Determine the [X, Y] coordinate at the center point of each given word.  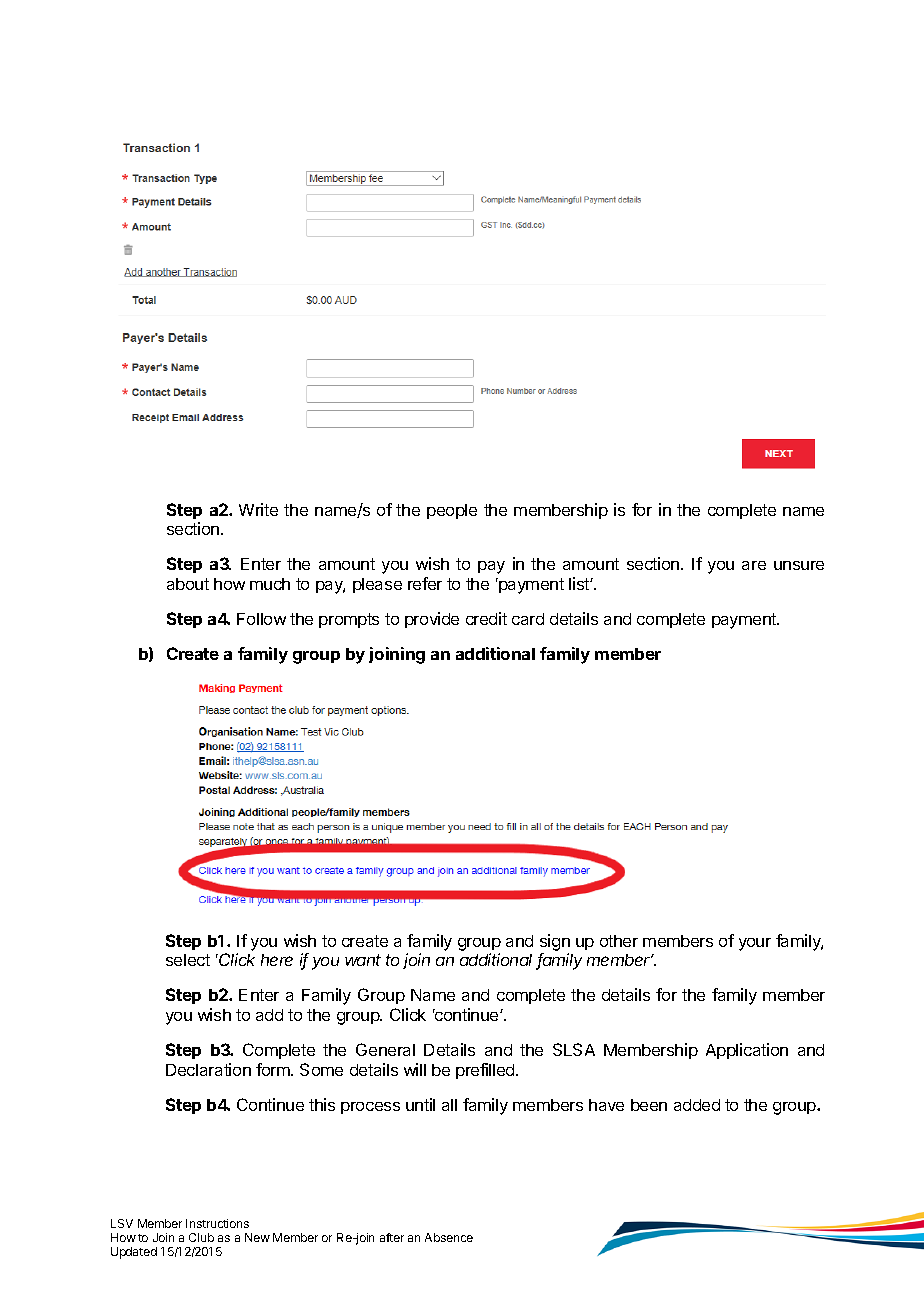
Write [258, 509]
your [755, 944]
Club [201, 1237]
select [188, 960]
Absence [449, 1237]
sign [555, 942]
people [452, 511]
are [754, 565]
